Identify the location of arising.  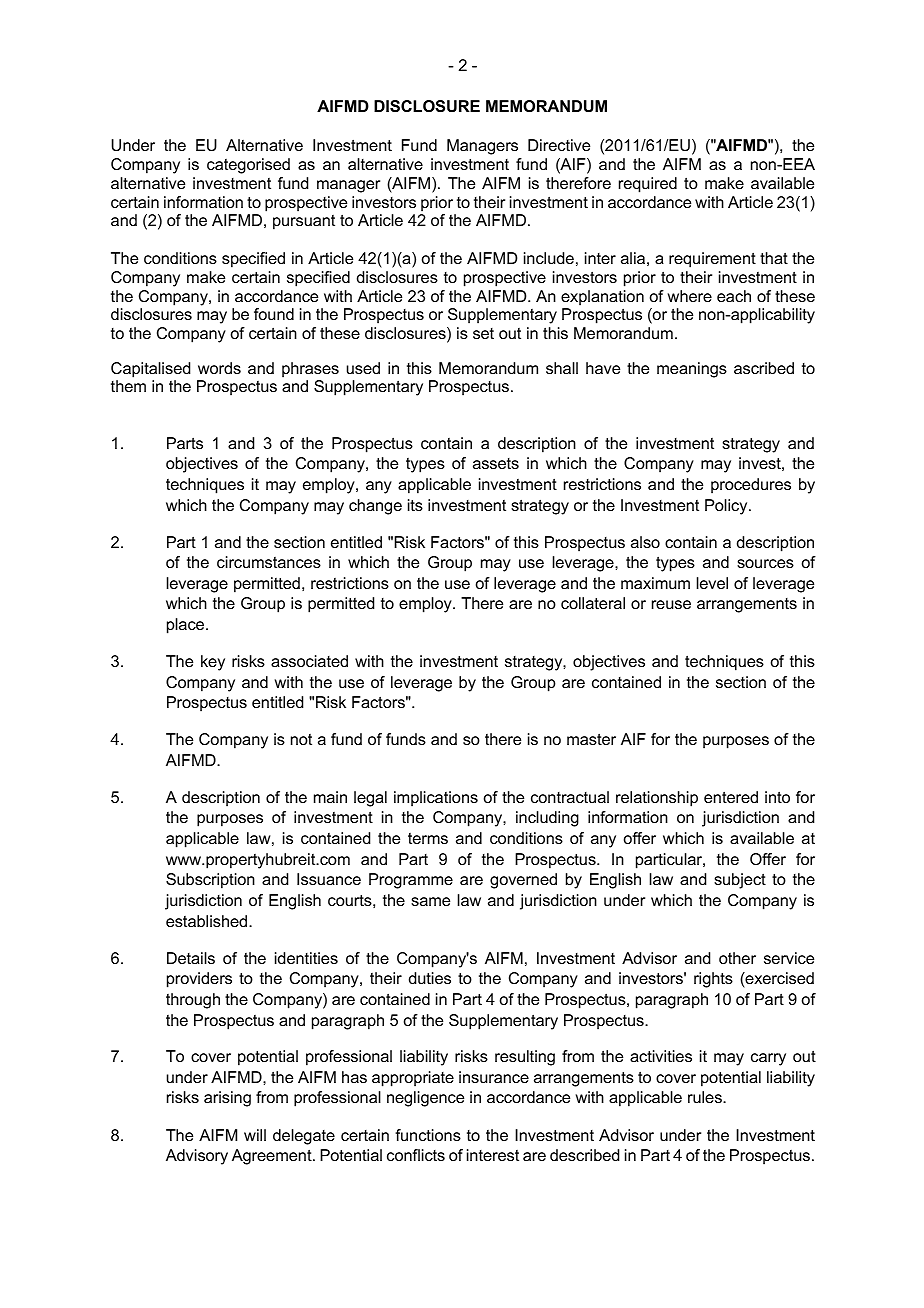
(227, 1099).
